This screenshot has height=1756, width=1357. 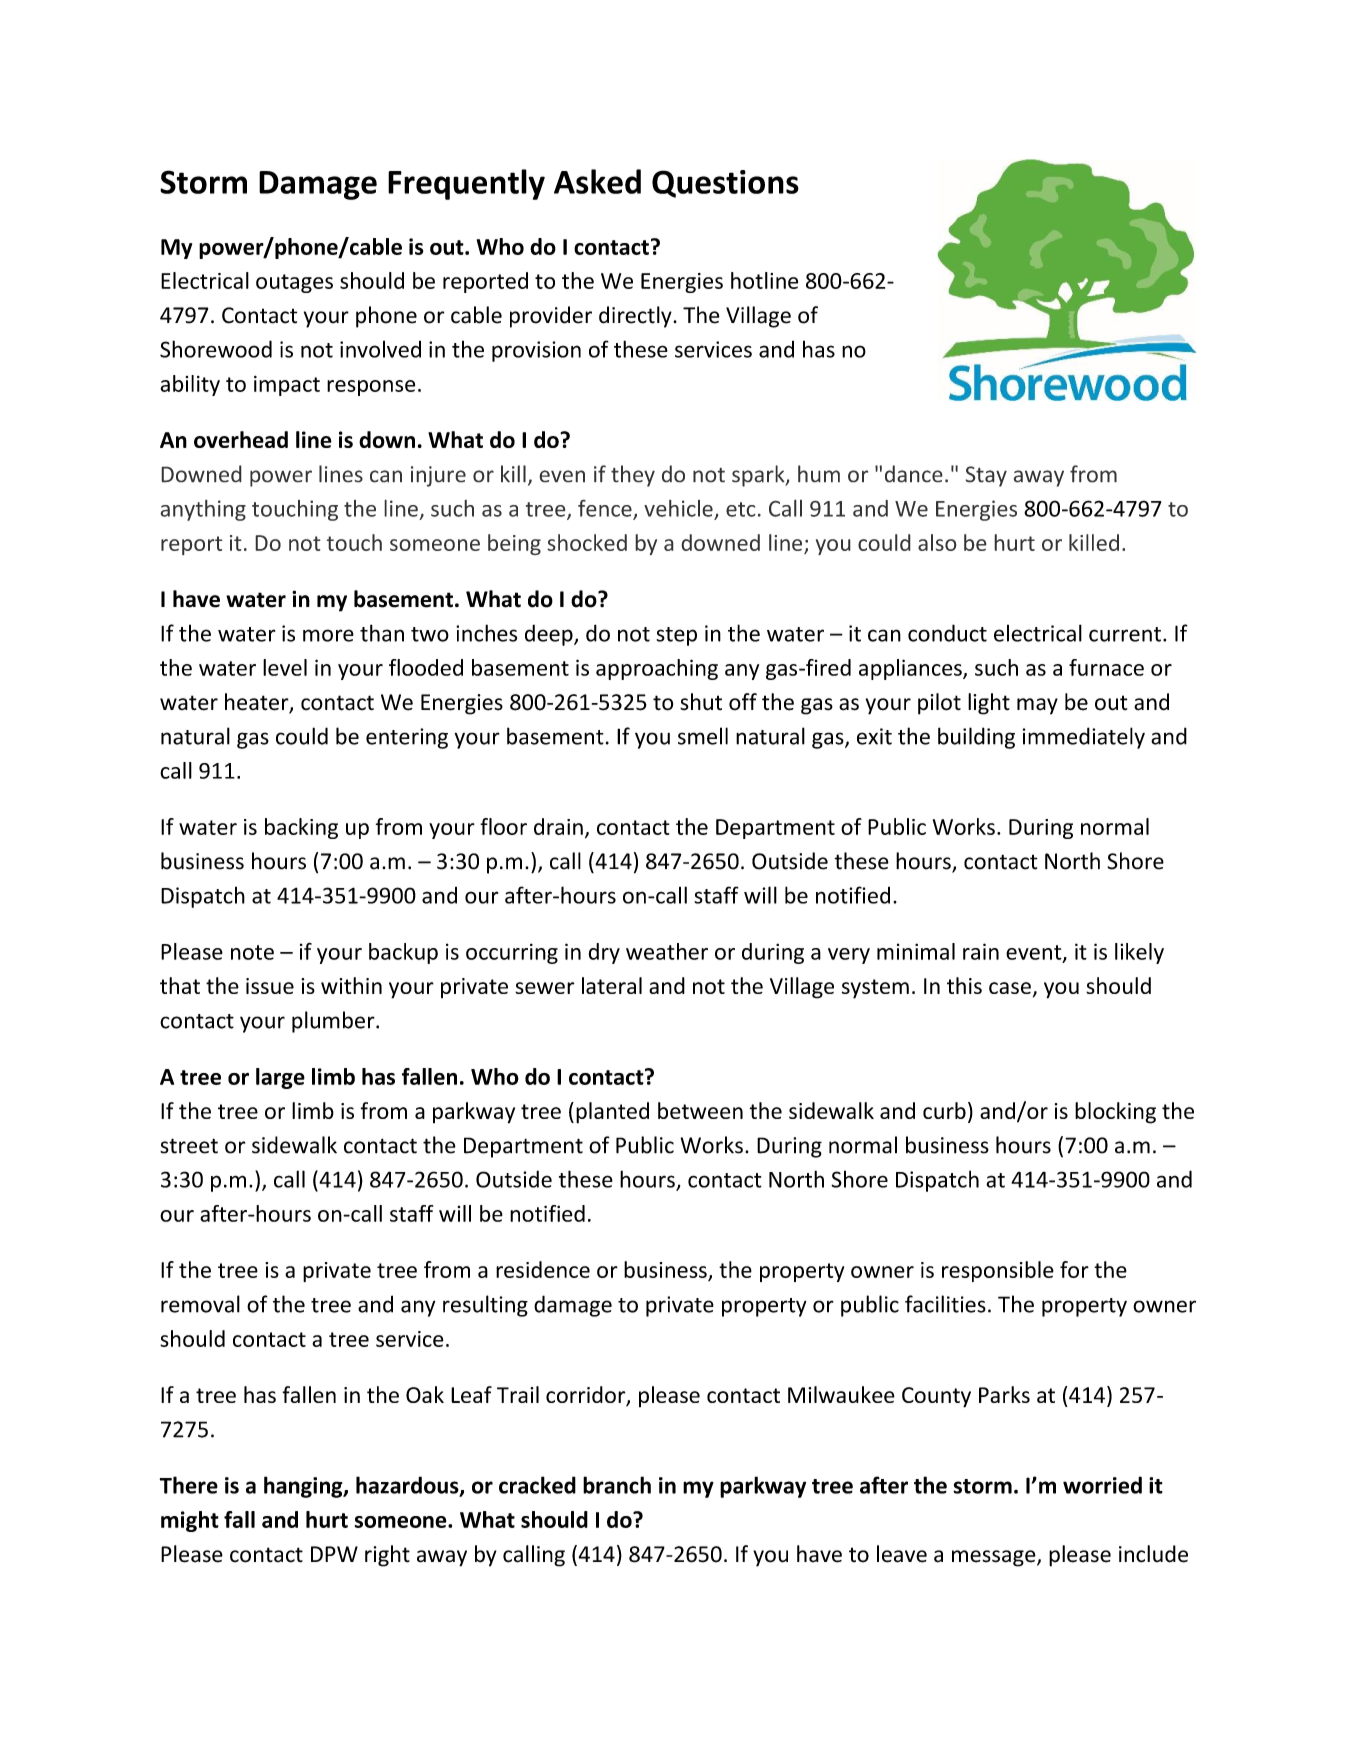 What do you see at coordinates (986, 476) in the screenshot?
I see `Stay` at bounding box center [986, 476].
